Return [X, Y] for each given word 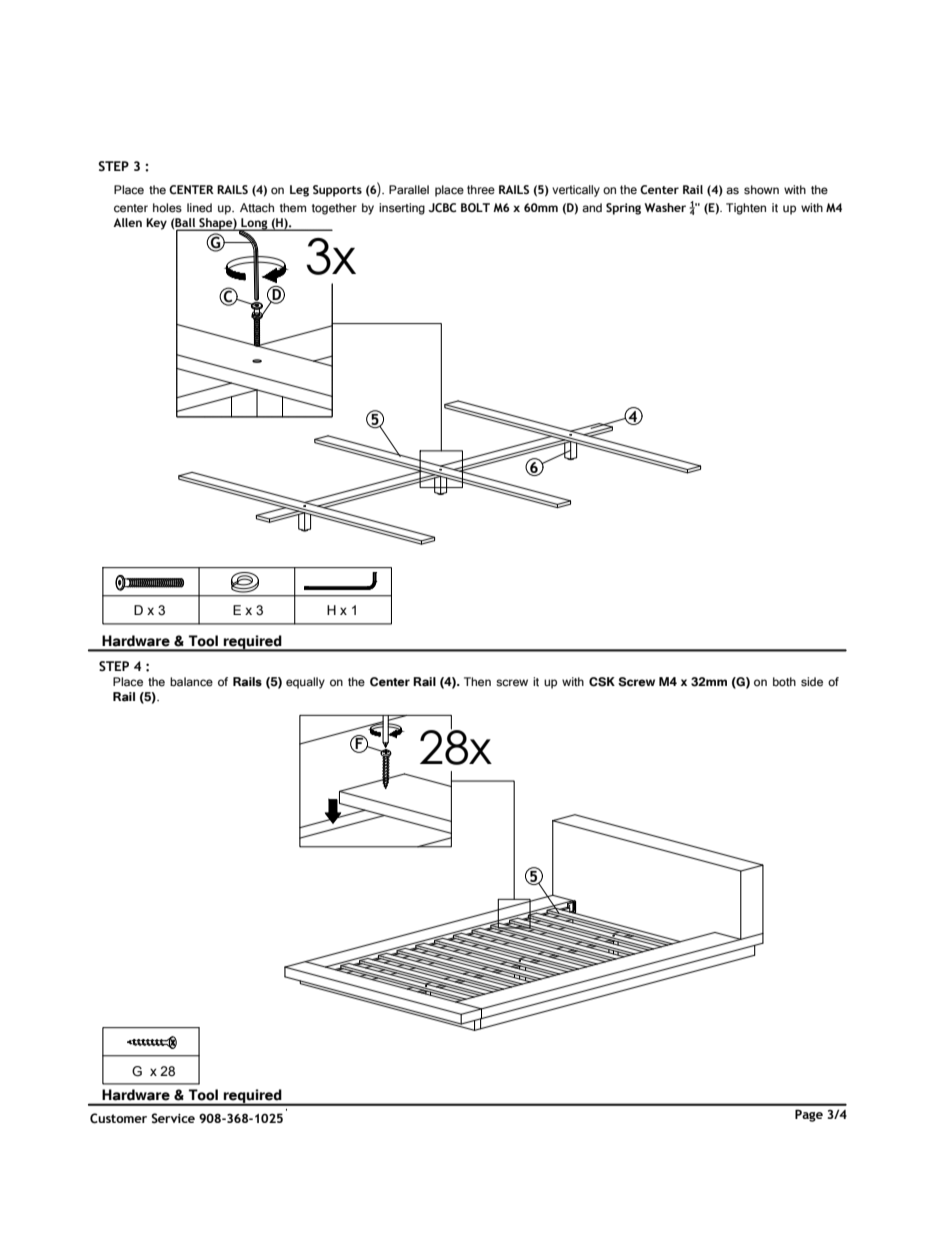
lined [199, 208]
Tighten [746, 209]
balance [191, 682]
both [784, 682]
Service [173, 1118]
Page [809, 1115]
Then [477, 682]
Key [156, 224]
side [812, 682]
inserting [402, 209]
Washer [665, 207]
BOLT [475, 207]
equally [305, 683]
